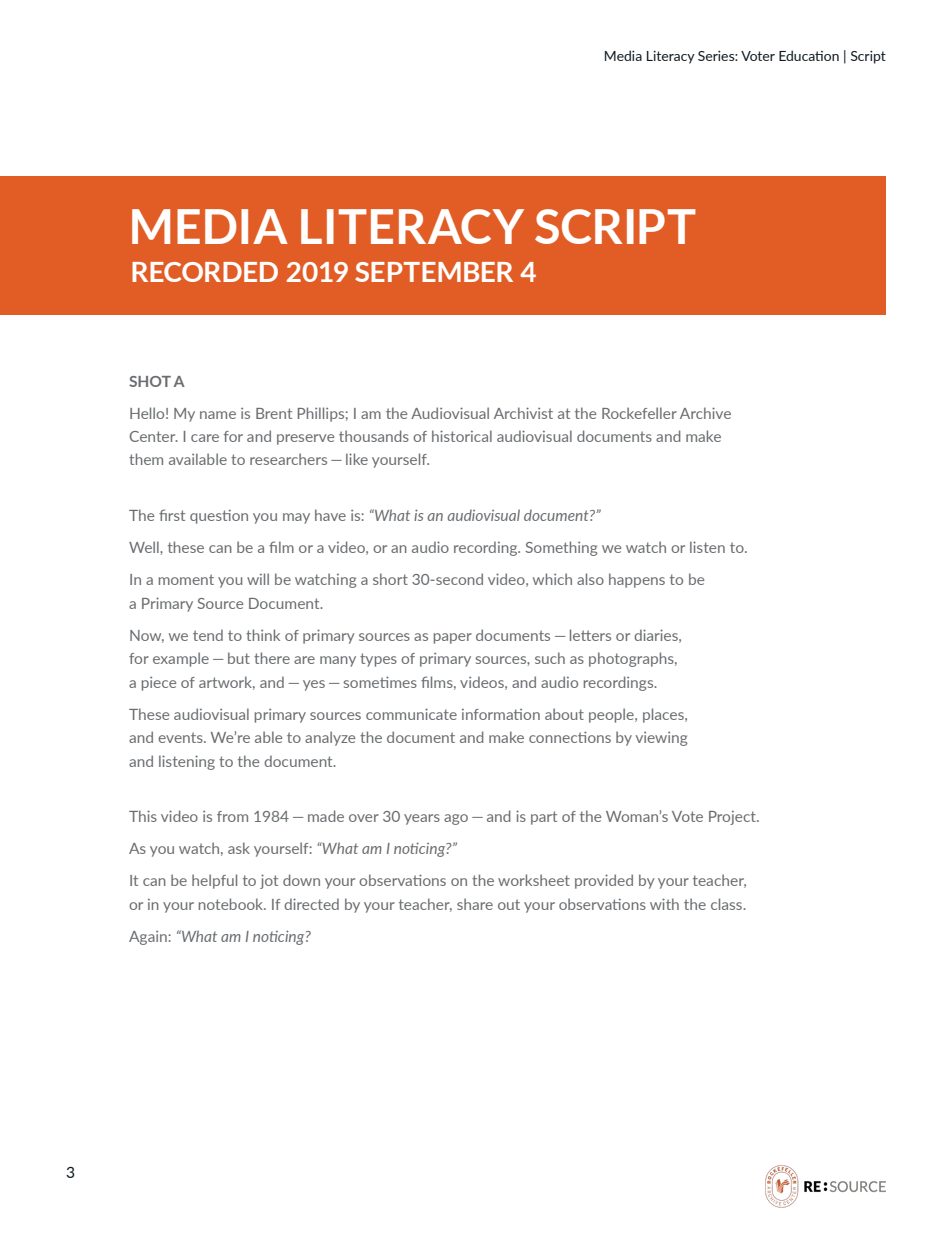 This image has height=1233, width=952. What do you see at coordinates (809, 55) in the image?
I see `Education` at bounding box center [809, 55].
